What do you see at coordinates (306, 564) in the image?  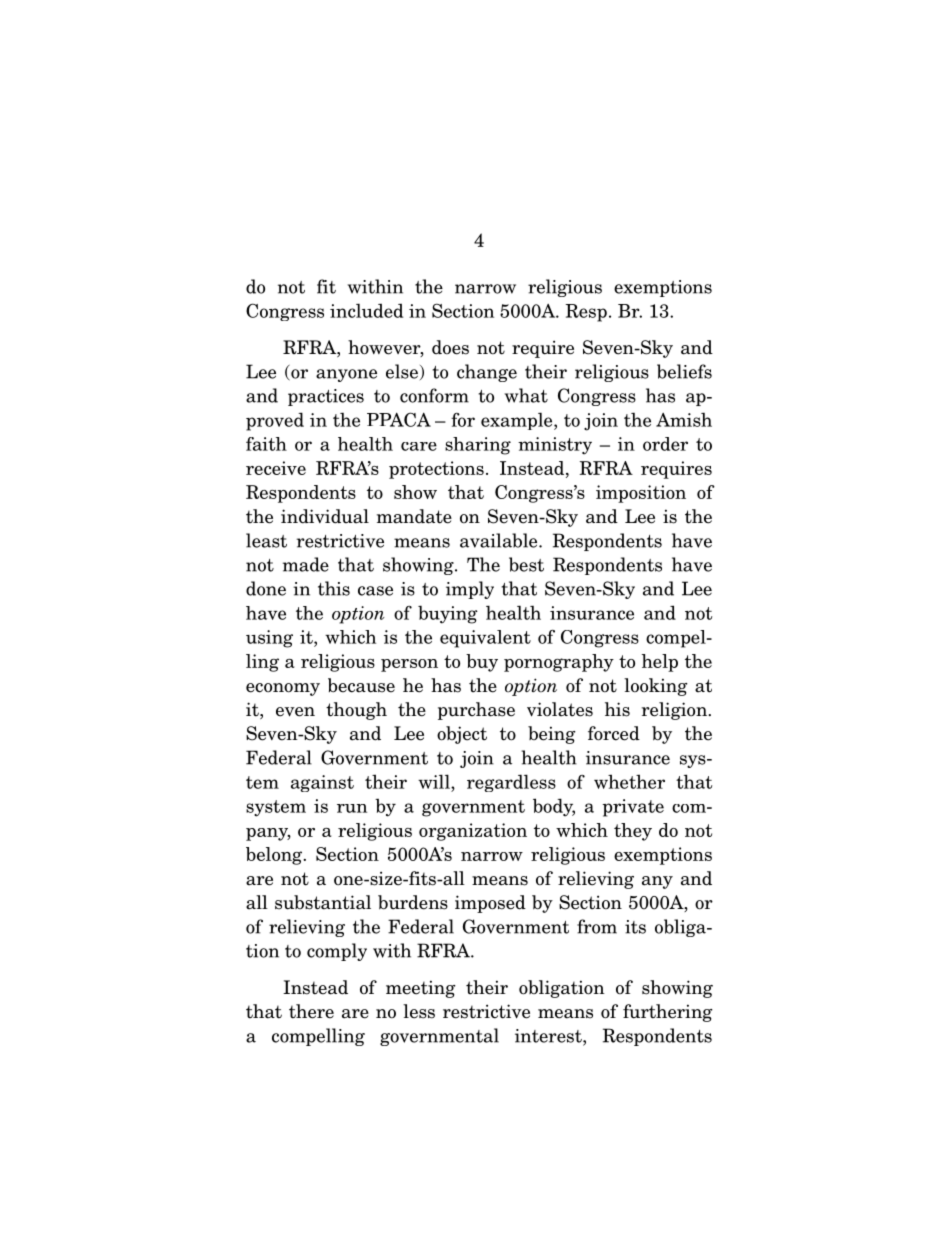 I see `made` at bounding box center [306, 564].
